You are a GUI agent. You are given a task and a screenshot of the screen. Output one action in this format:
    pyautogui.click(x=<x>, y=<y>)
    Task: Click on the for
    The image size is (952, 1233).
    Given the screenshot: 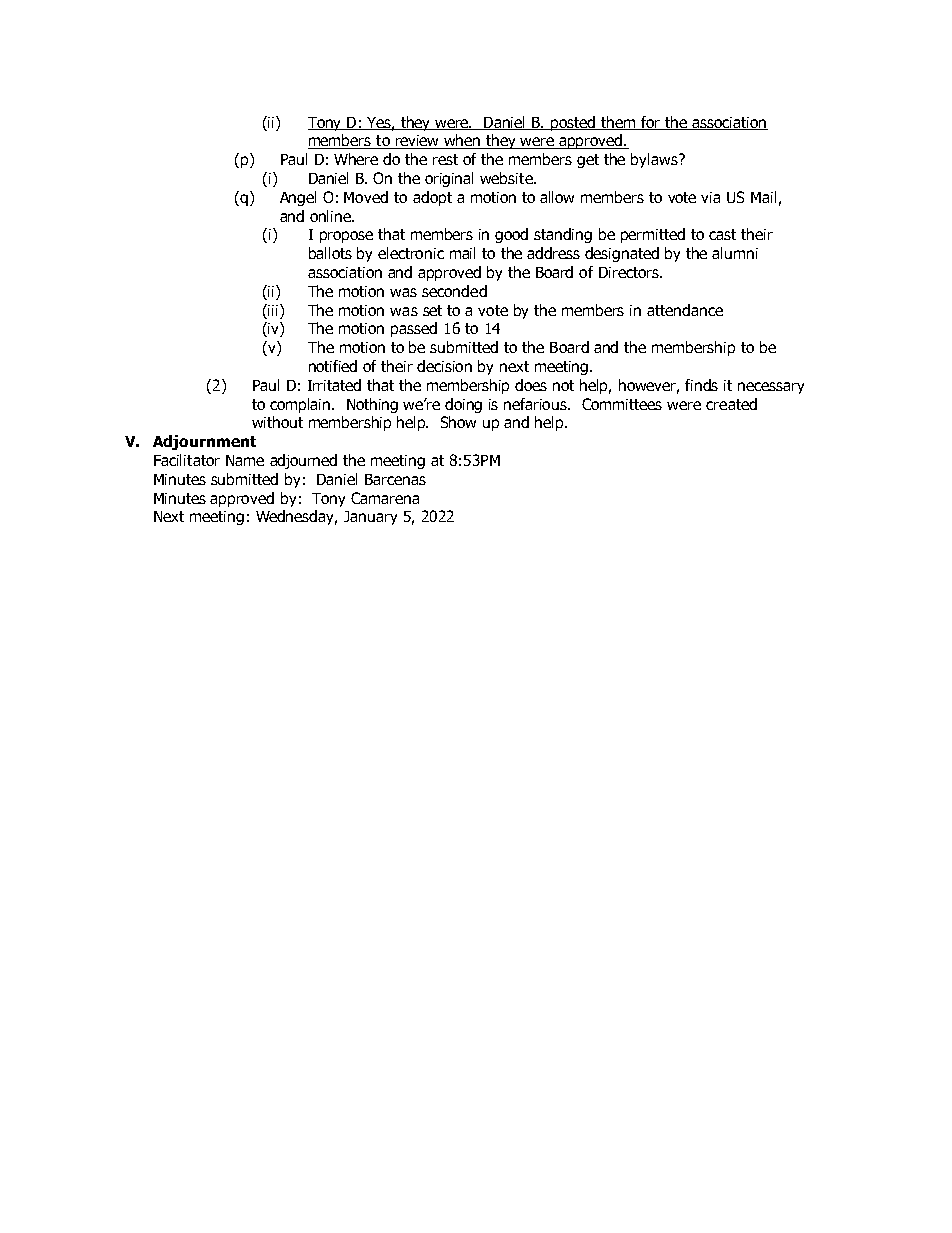 What is the action you would take?
    pyautogui.click(x=650, y=123)
